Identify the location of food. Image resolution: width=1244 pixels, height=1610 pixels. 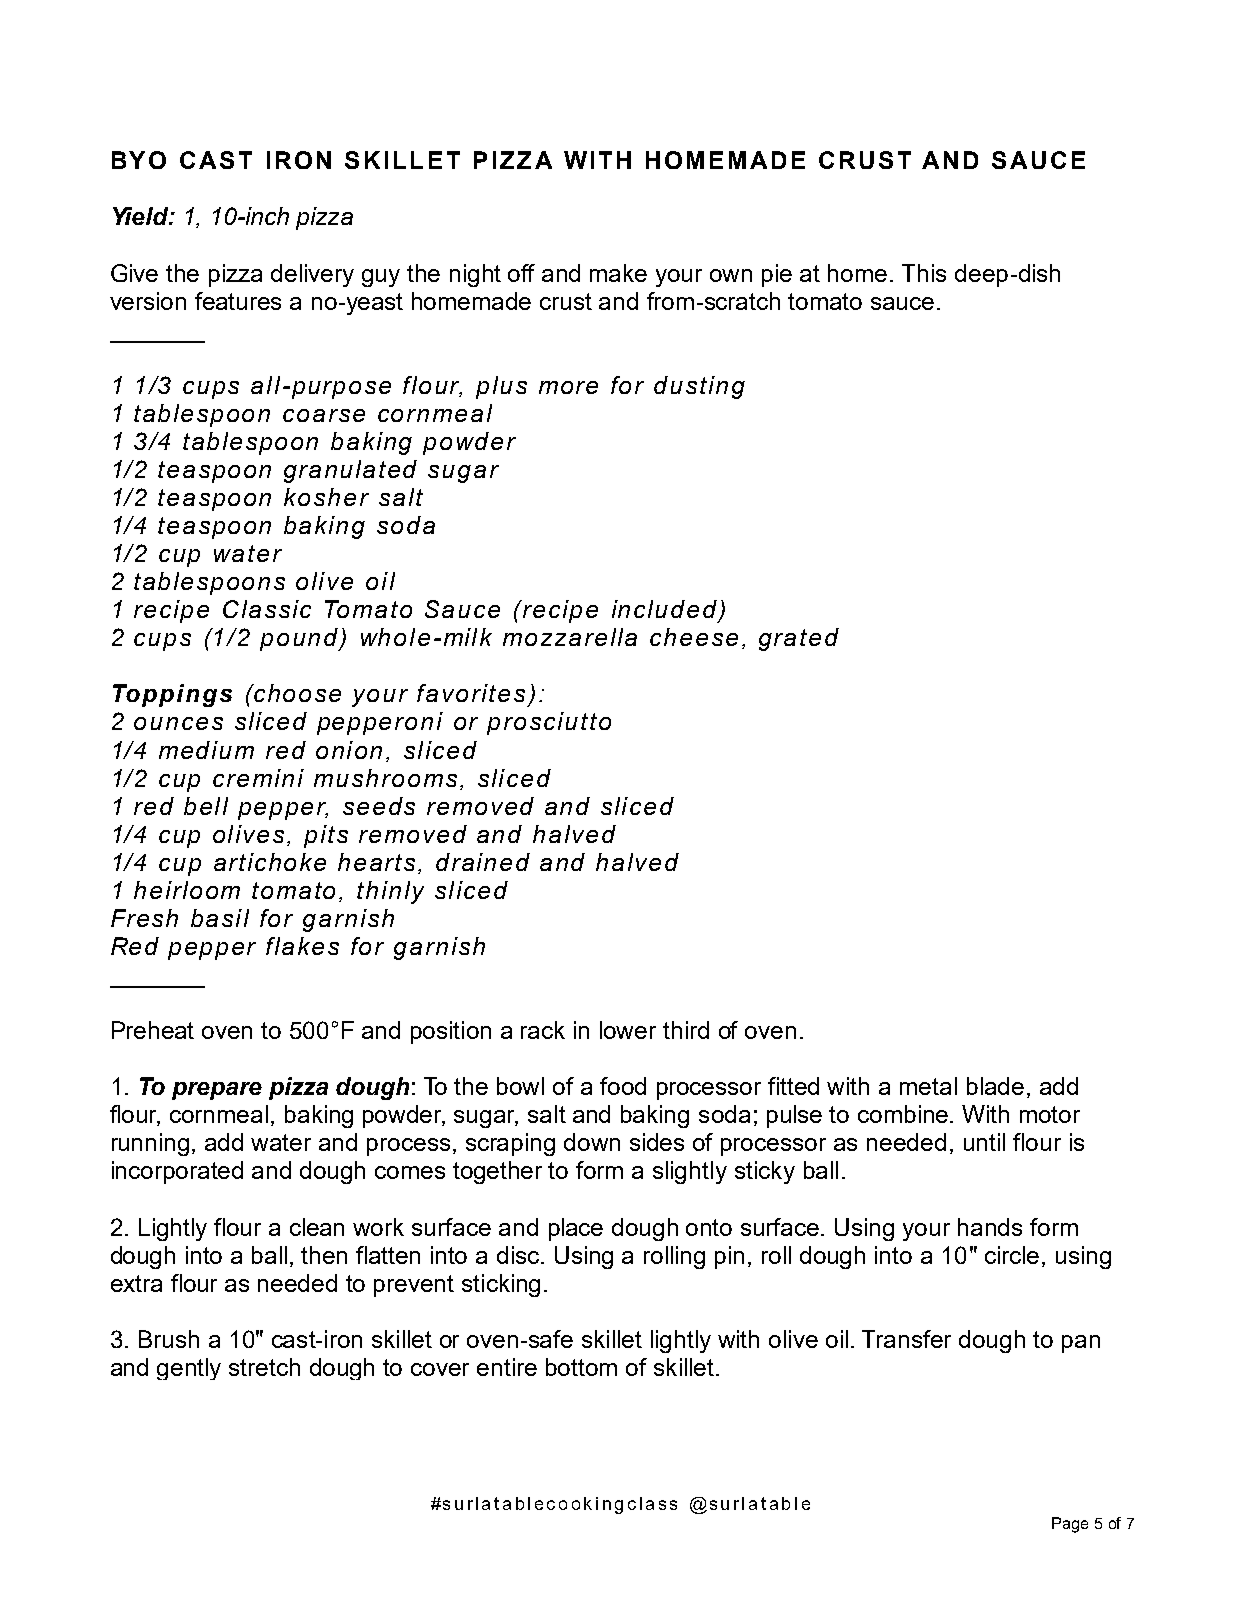
(623, 1086).
